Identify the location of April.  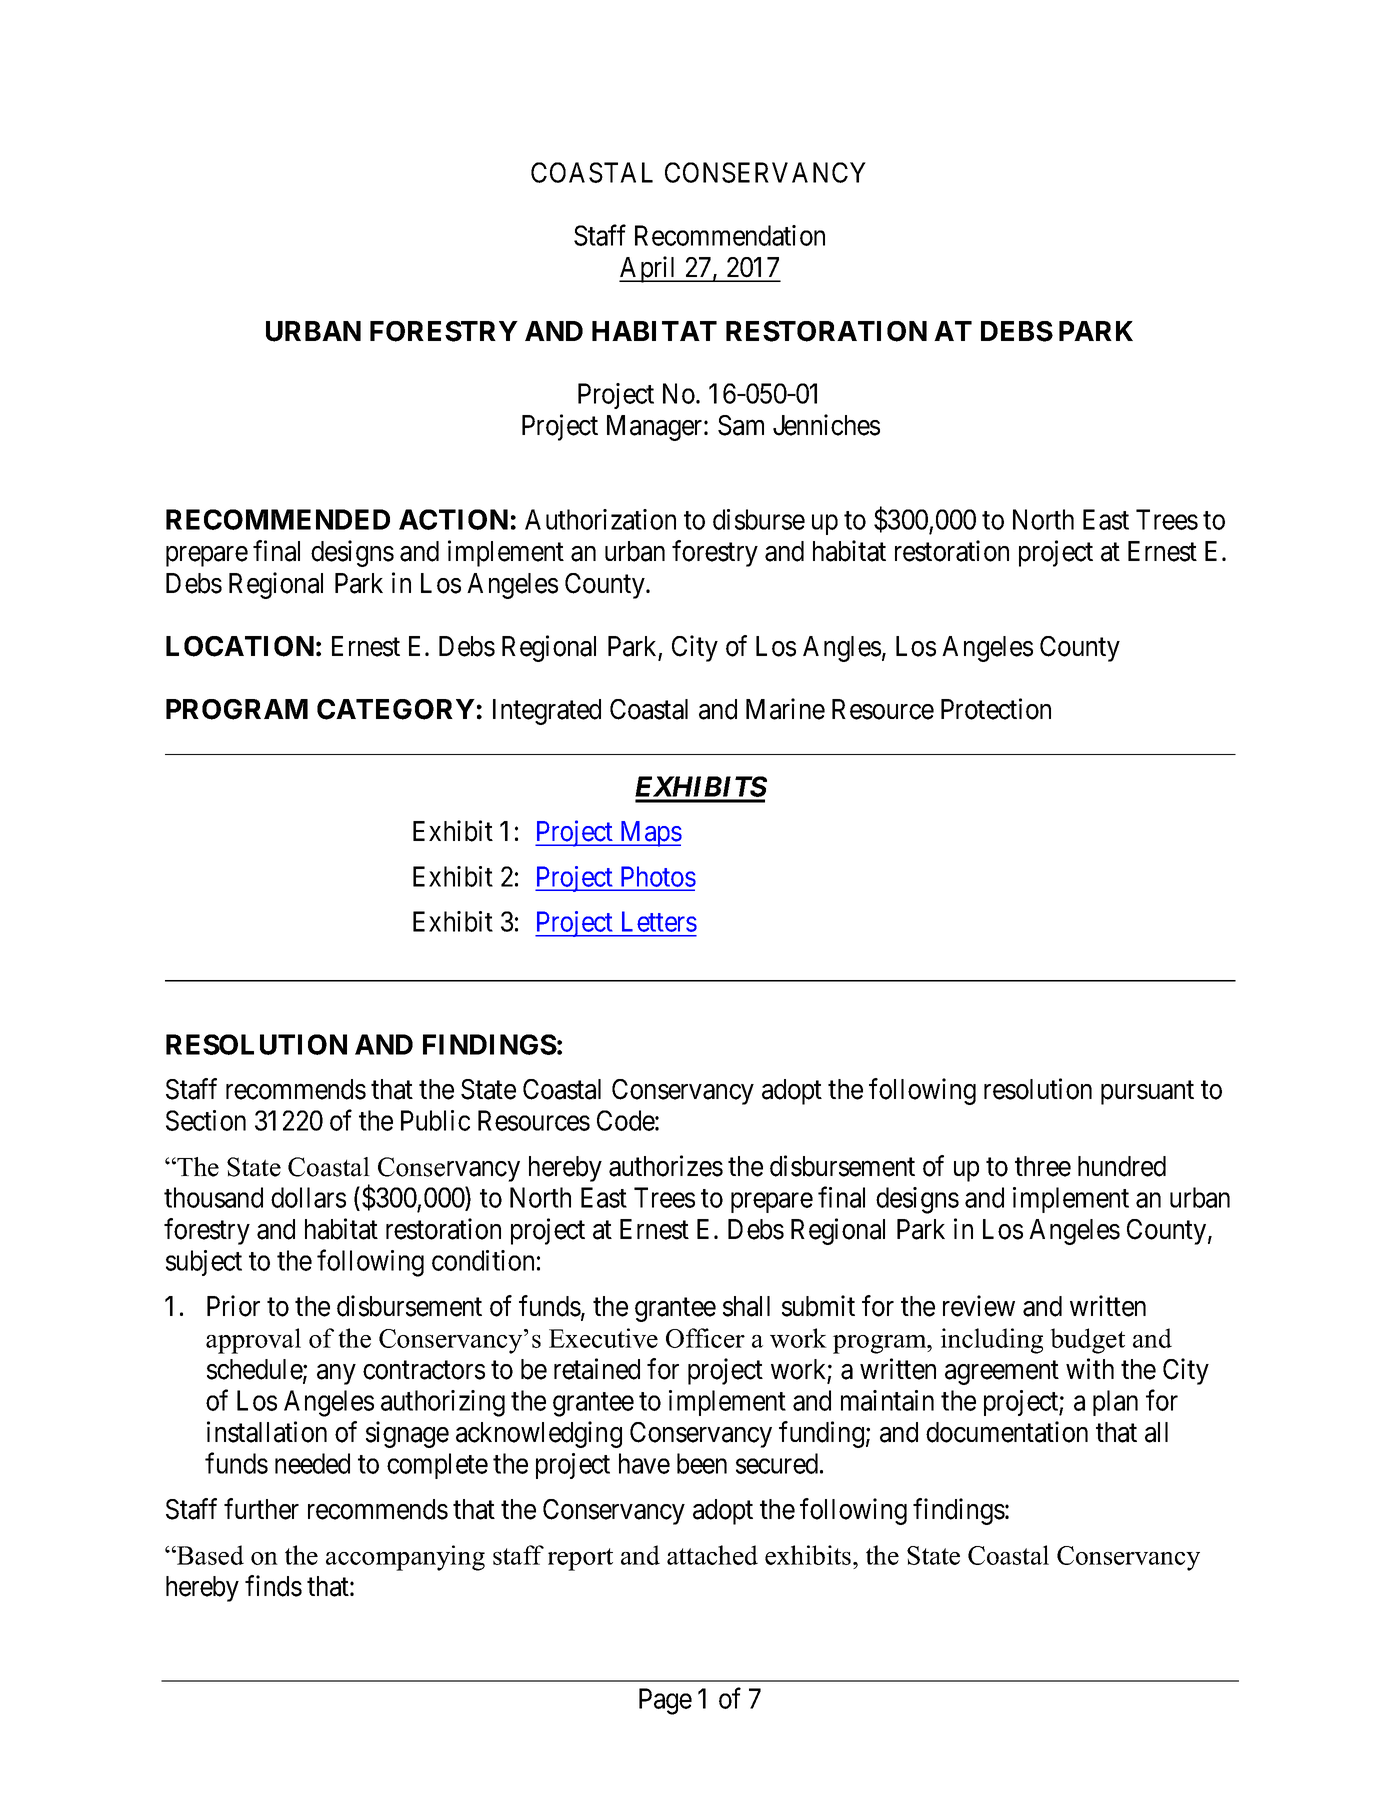
(649, 269).
